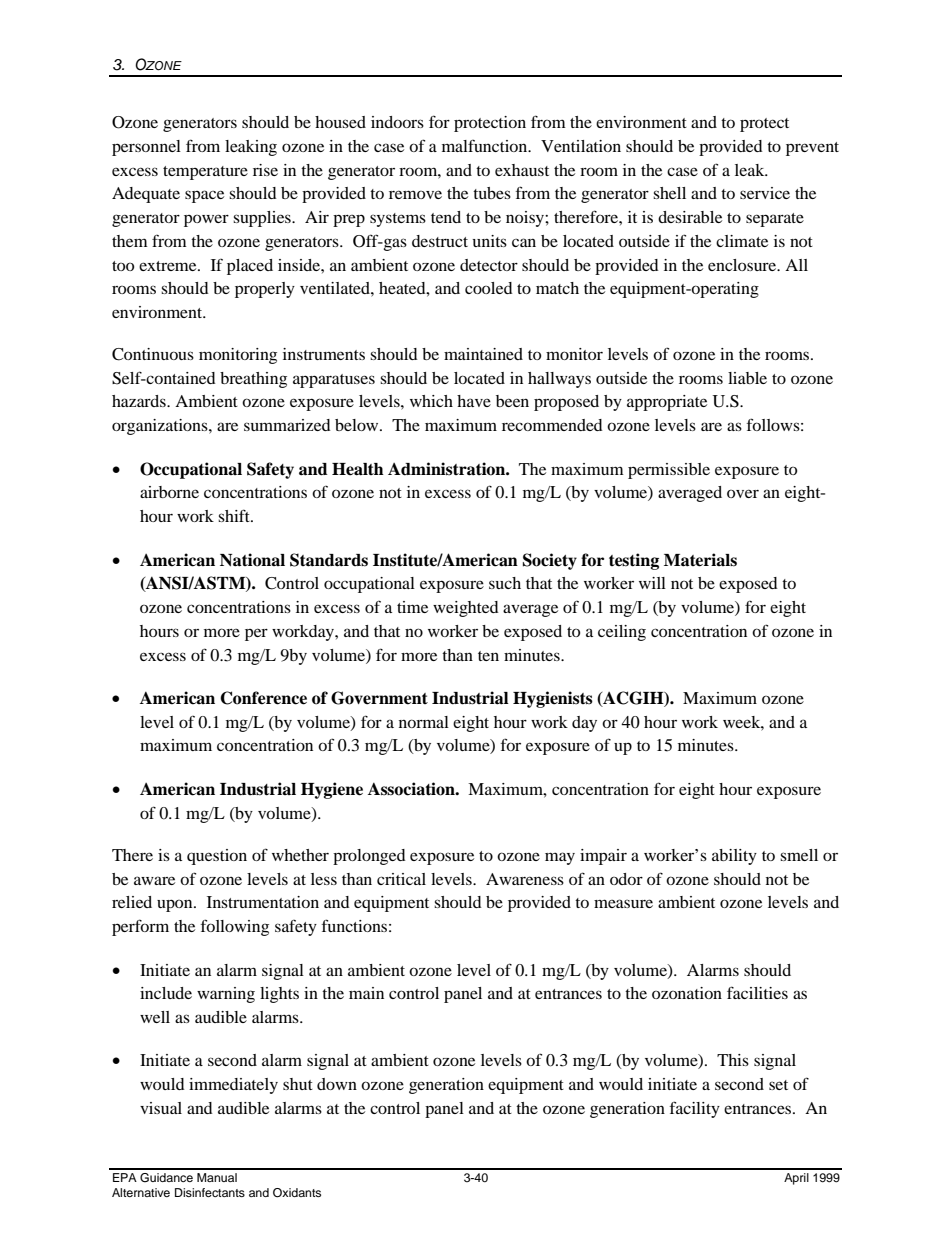 The image size is (952, 1233). I want to click on temperature, so click(205, 173).
